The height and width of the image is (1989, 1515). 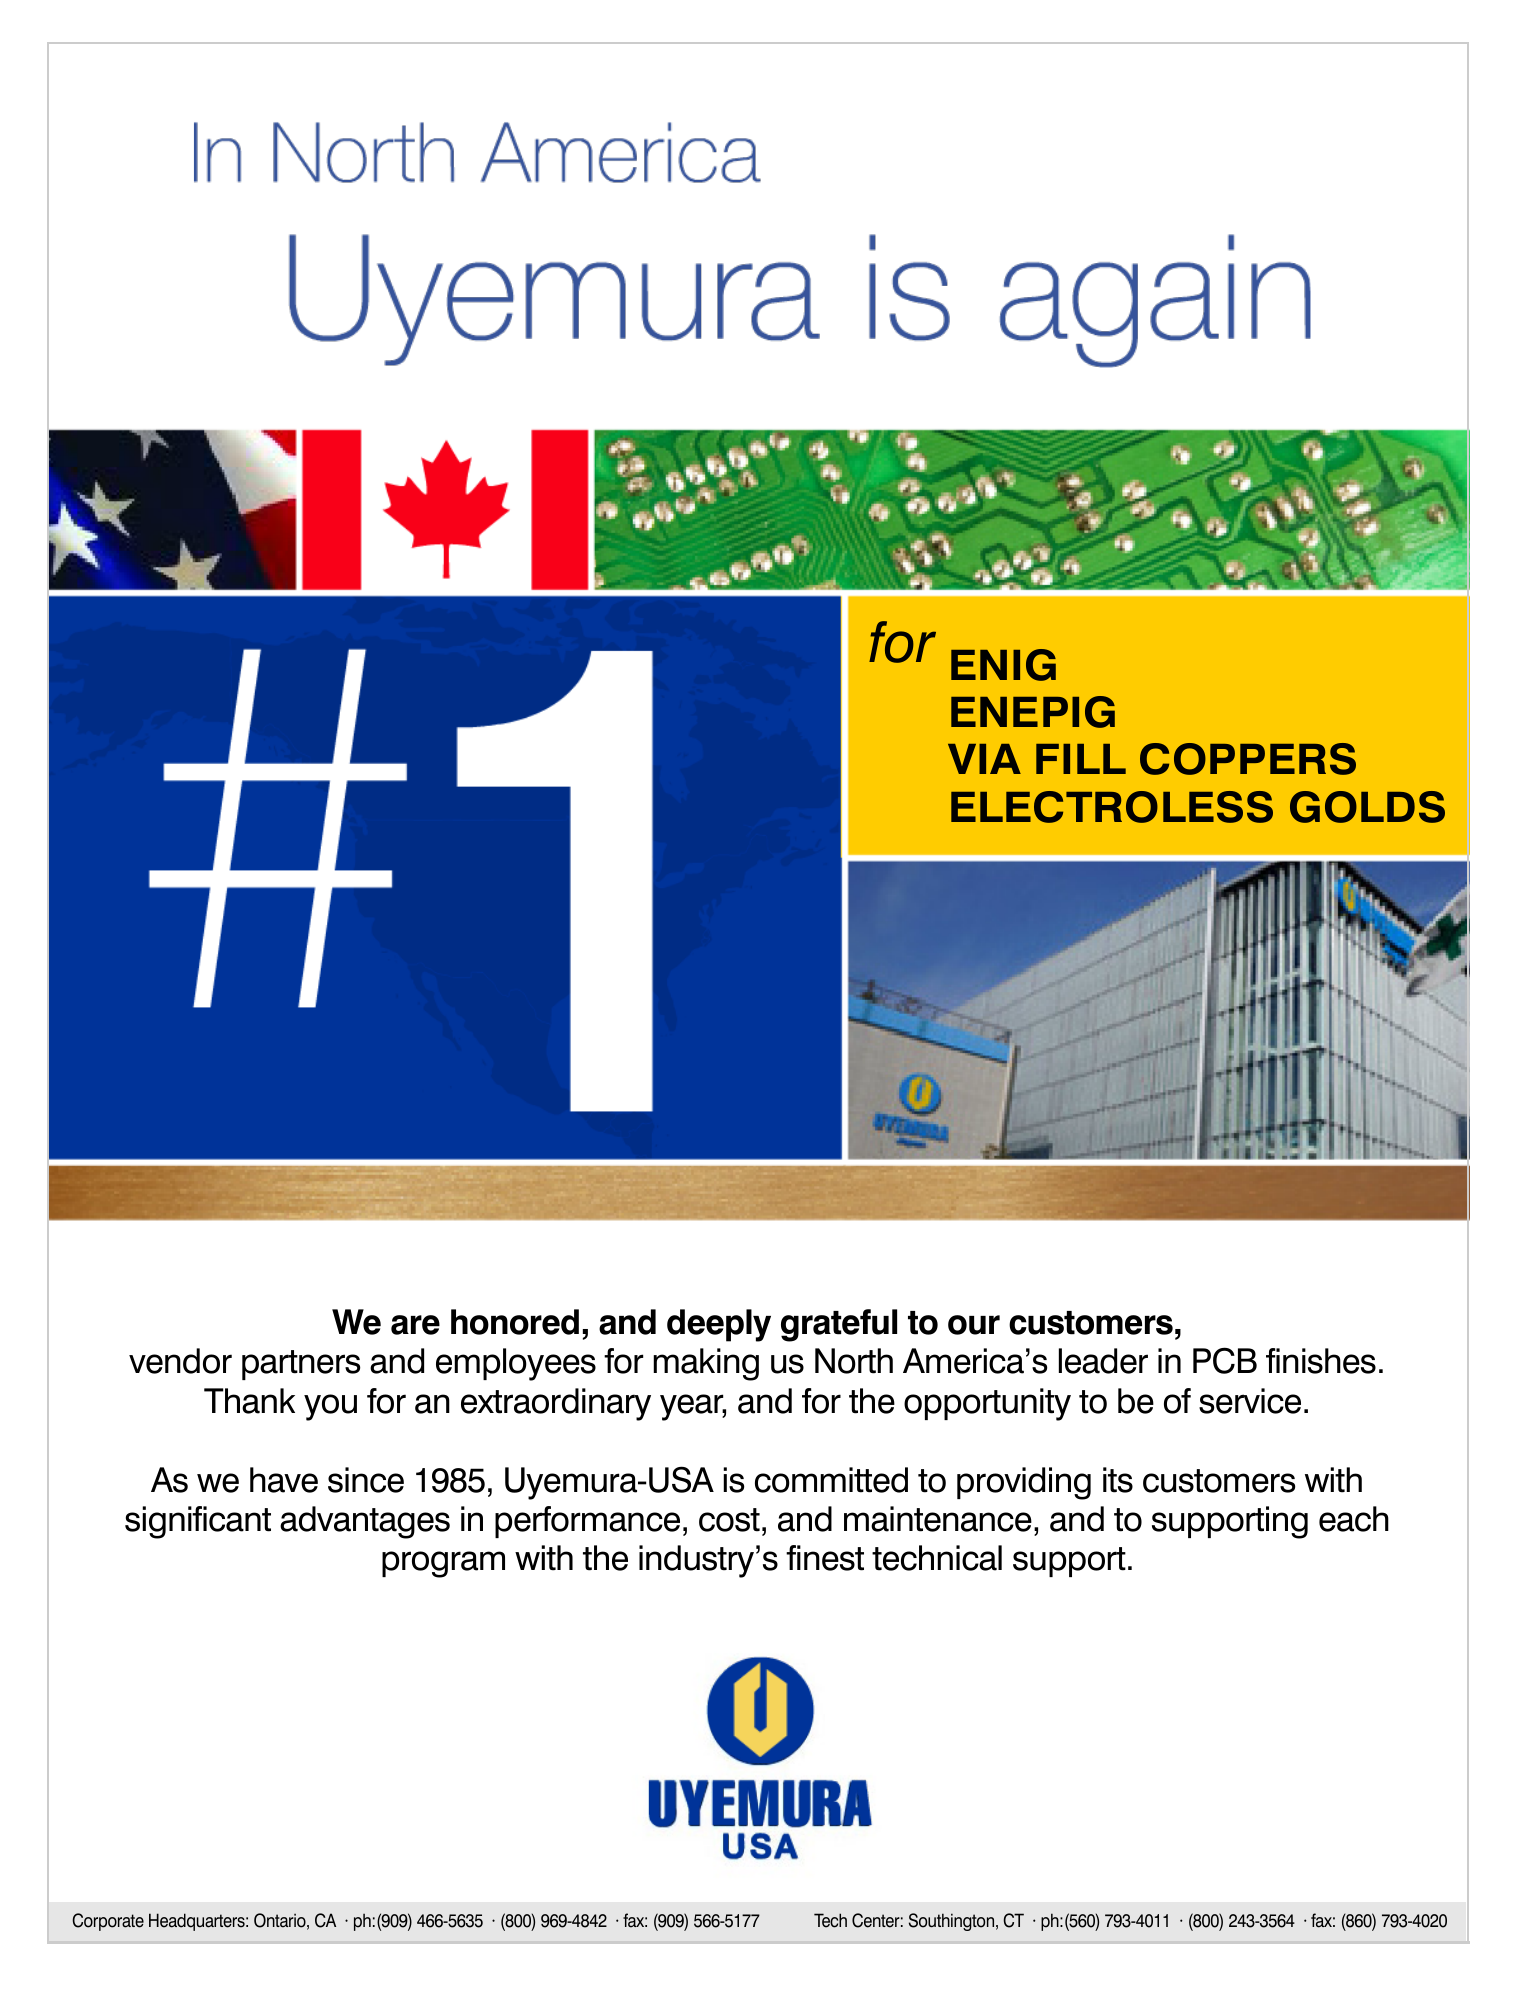 What do you see at coordinates (108, 1922) in the image?
I see `Corporate` at bounding box center [108, 1922].
